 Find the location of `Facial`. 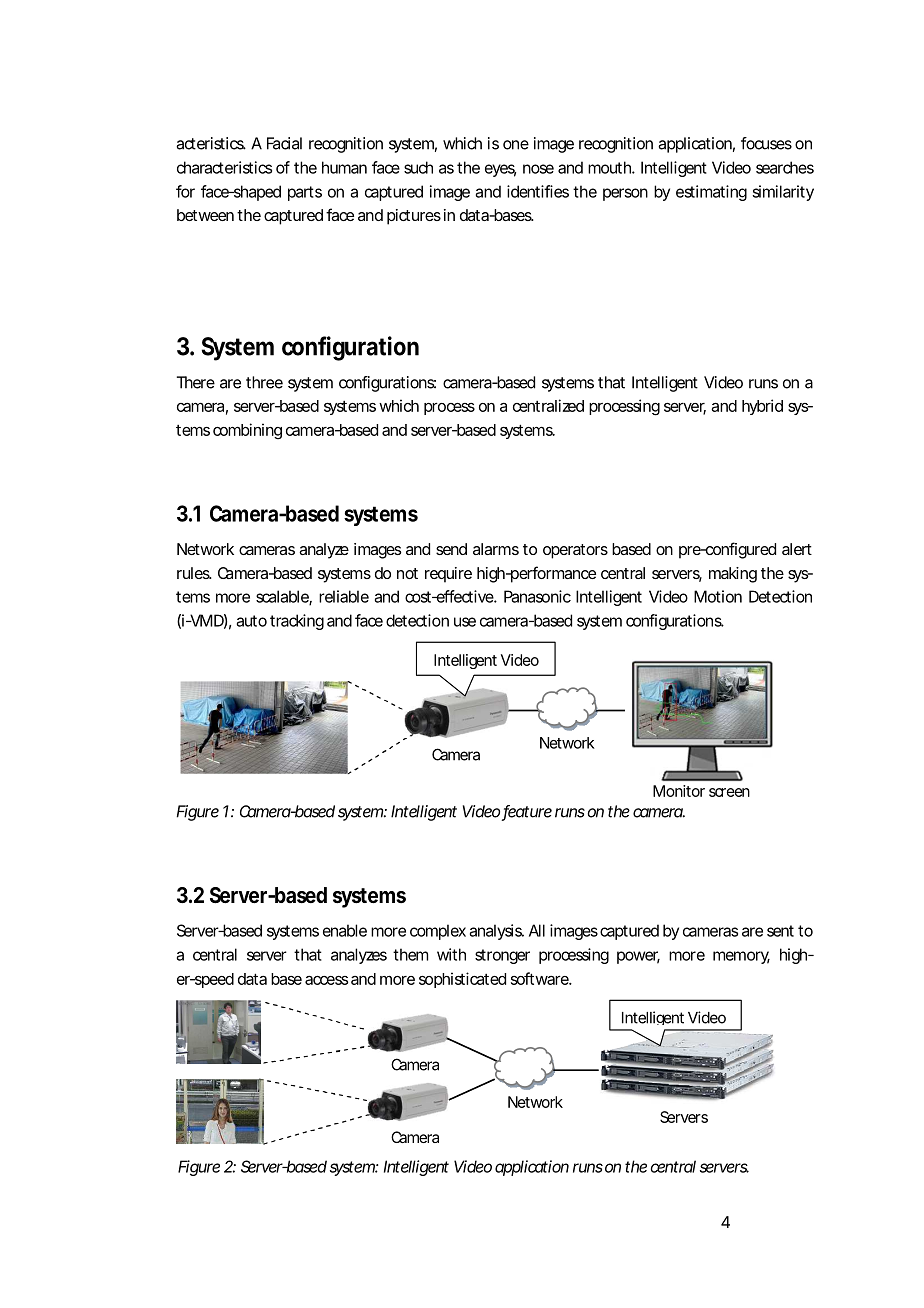

Facial is located at coordinates (284, 143).
